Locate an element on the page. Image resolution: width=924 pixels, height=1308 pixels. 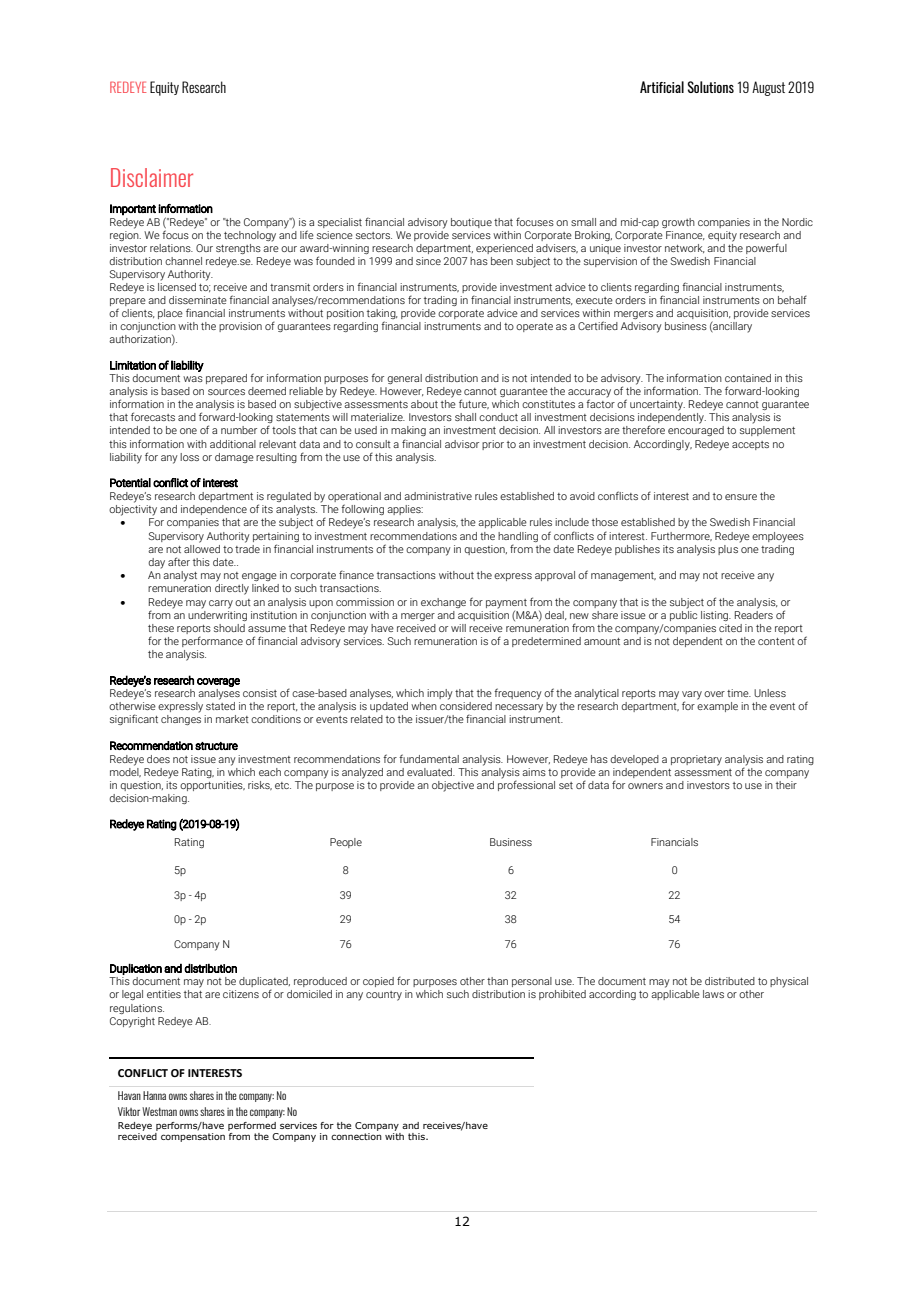
listing is located at coordinates (716, 616).
